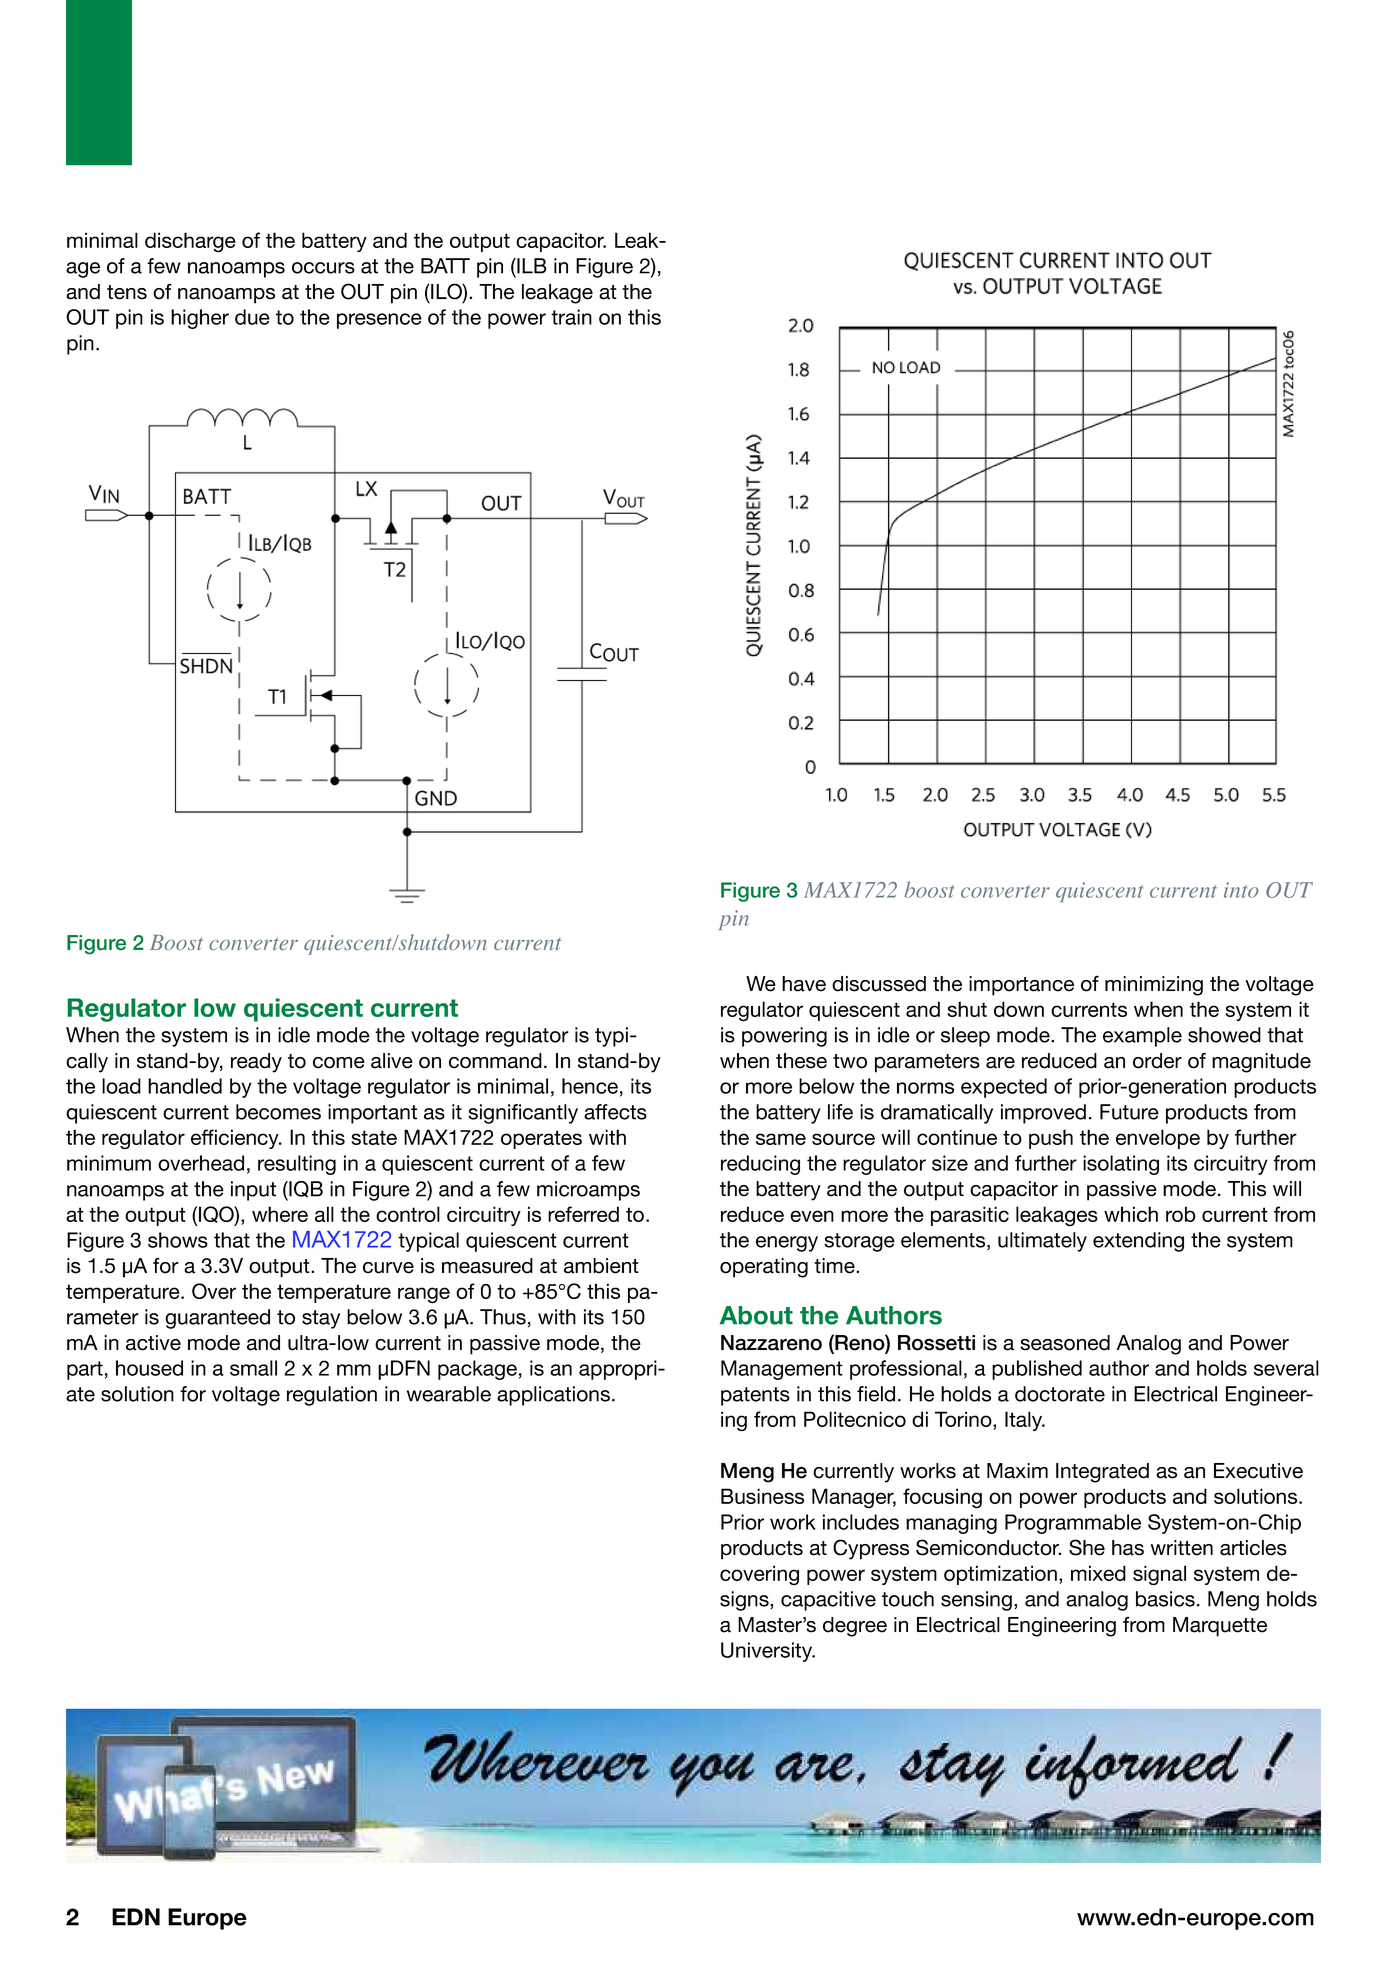 The width and height of the page is (1387, 1962). What do you see at coordinates (200, 319) in the page?
I see `higher` at bounding box center [200, 319].
